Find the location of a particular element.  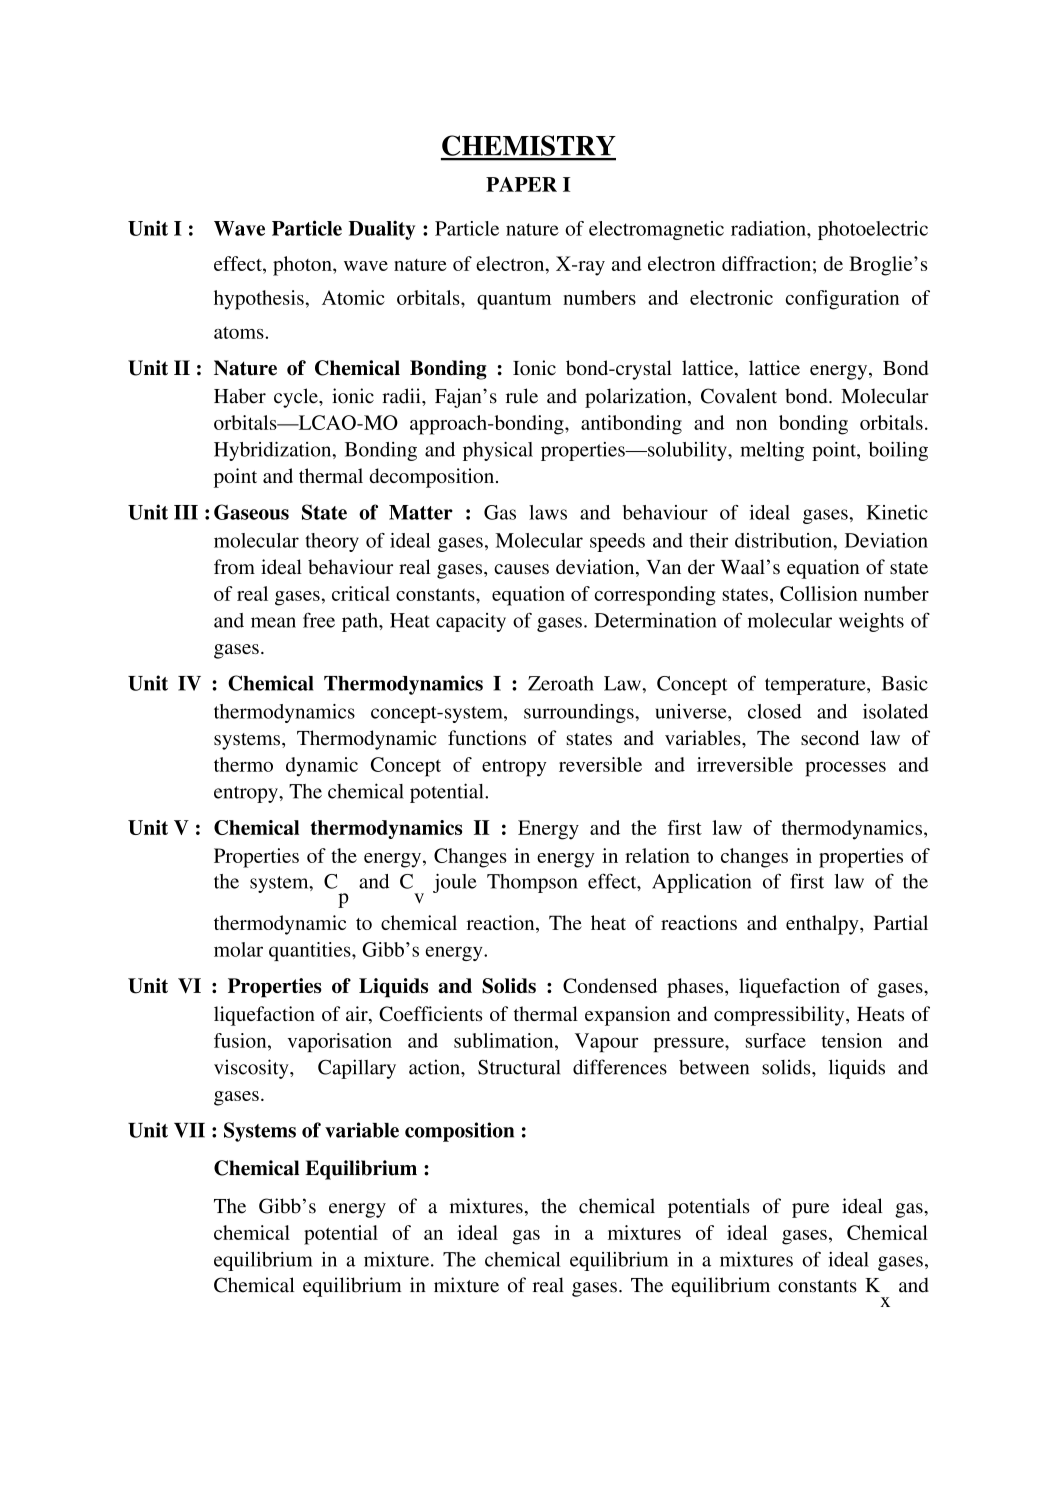

Structural is located at coordinates (519, 1067).
